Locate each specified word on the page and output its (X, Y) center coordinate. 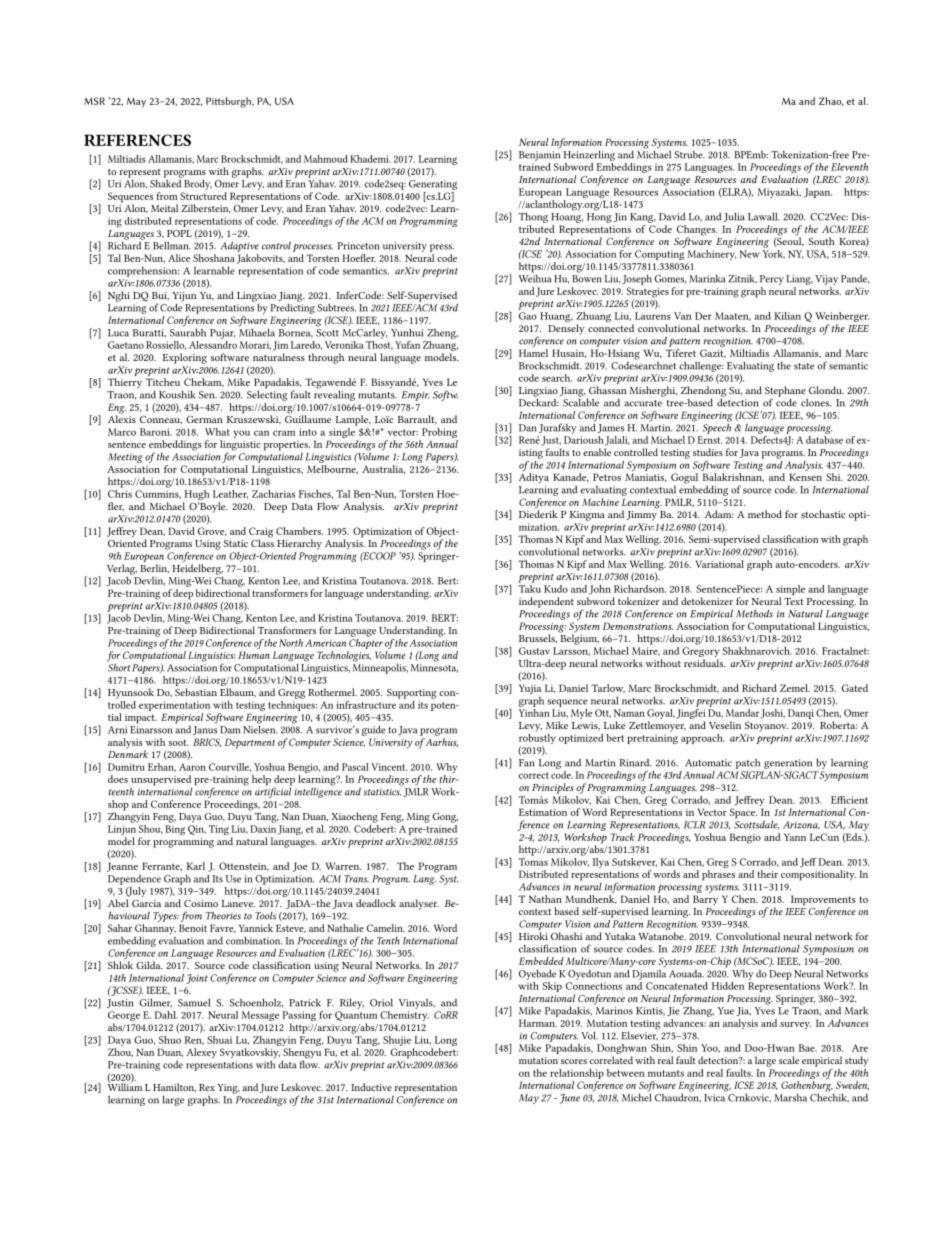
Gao (528, 316)
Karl (196, 866)
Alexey (201, 1053)
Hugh (196, 496)
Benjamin (539, 156)
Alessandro (213, 345)
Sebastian (196, 692)
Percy (772, 280)
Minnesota (434, 668)
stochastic (823, 514)
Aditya (534, 478)
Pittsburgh (229, 102)
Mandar (742, 713)
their (767, 874)
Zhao (831, 101)
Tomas (533, 862)
